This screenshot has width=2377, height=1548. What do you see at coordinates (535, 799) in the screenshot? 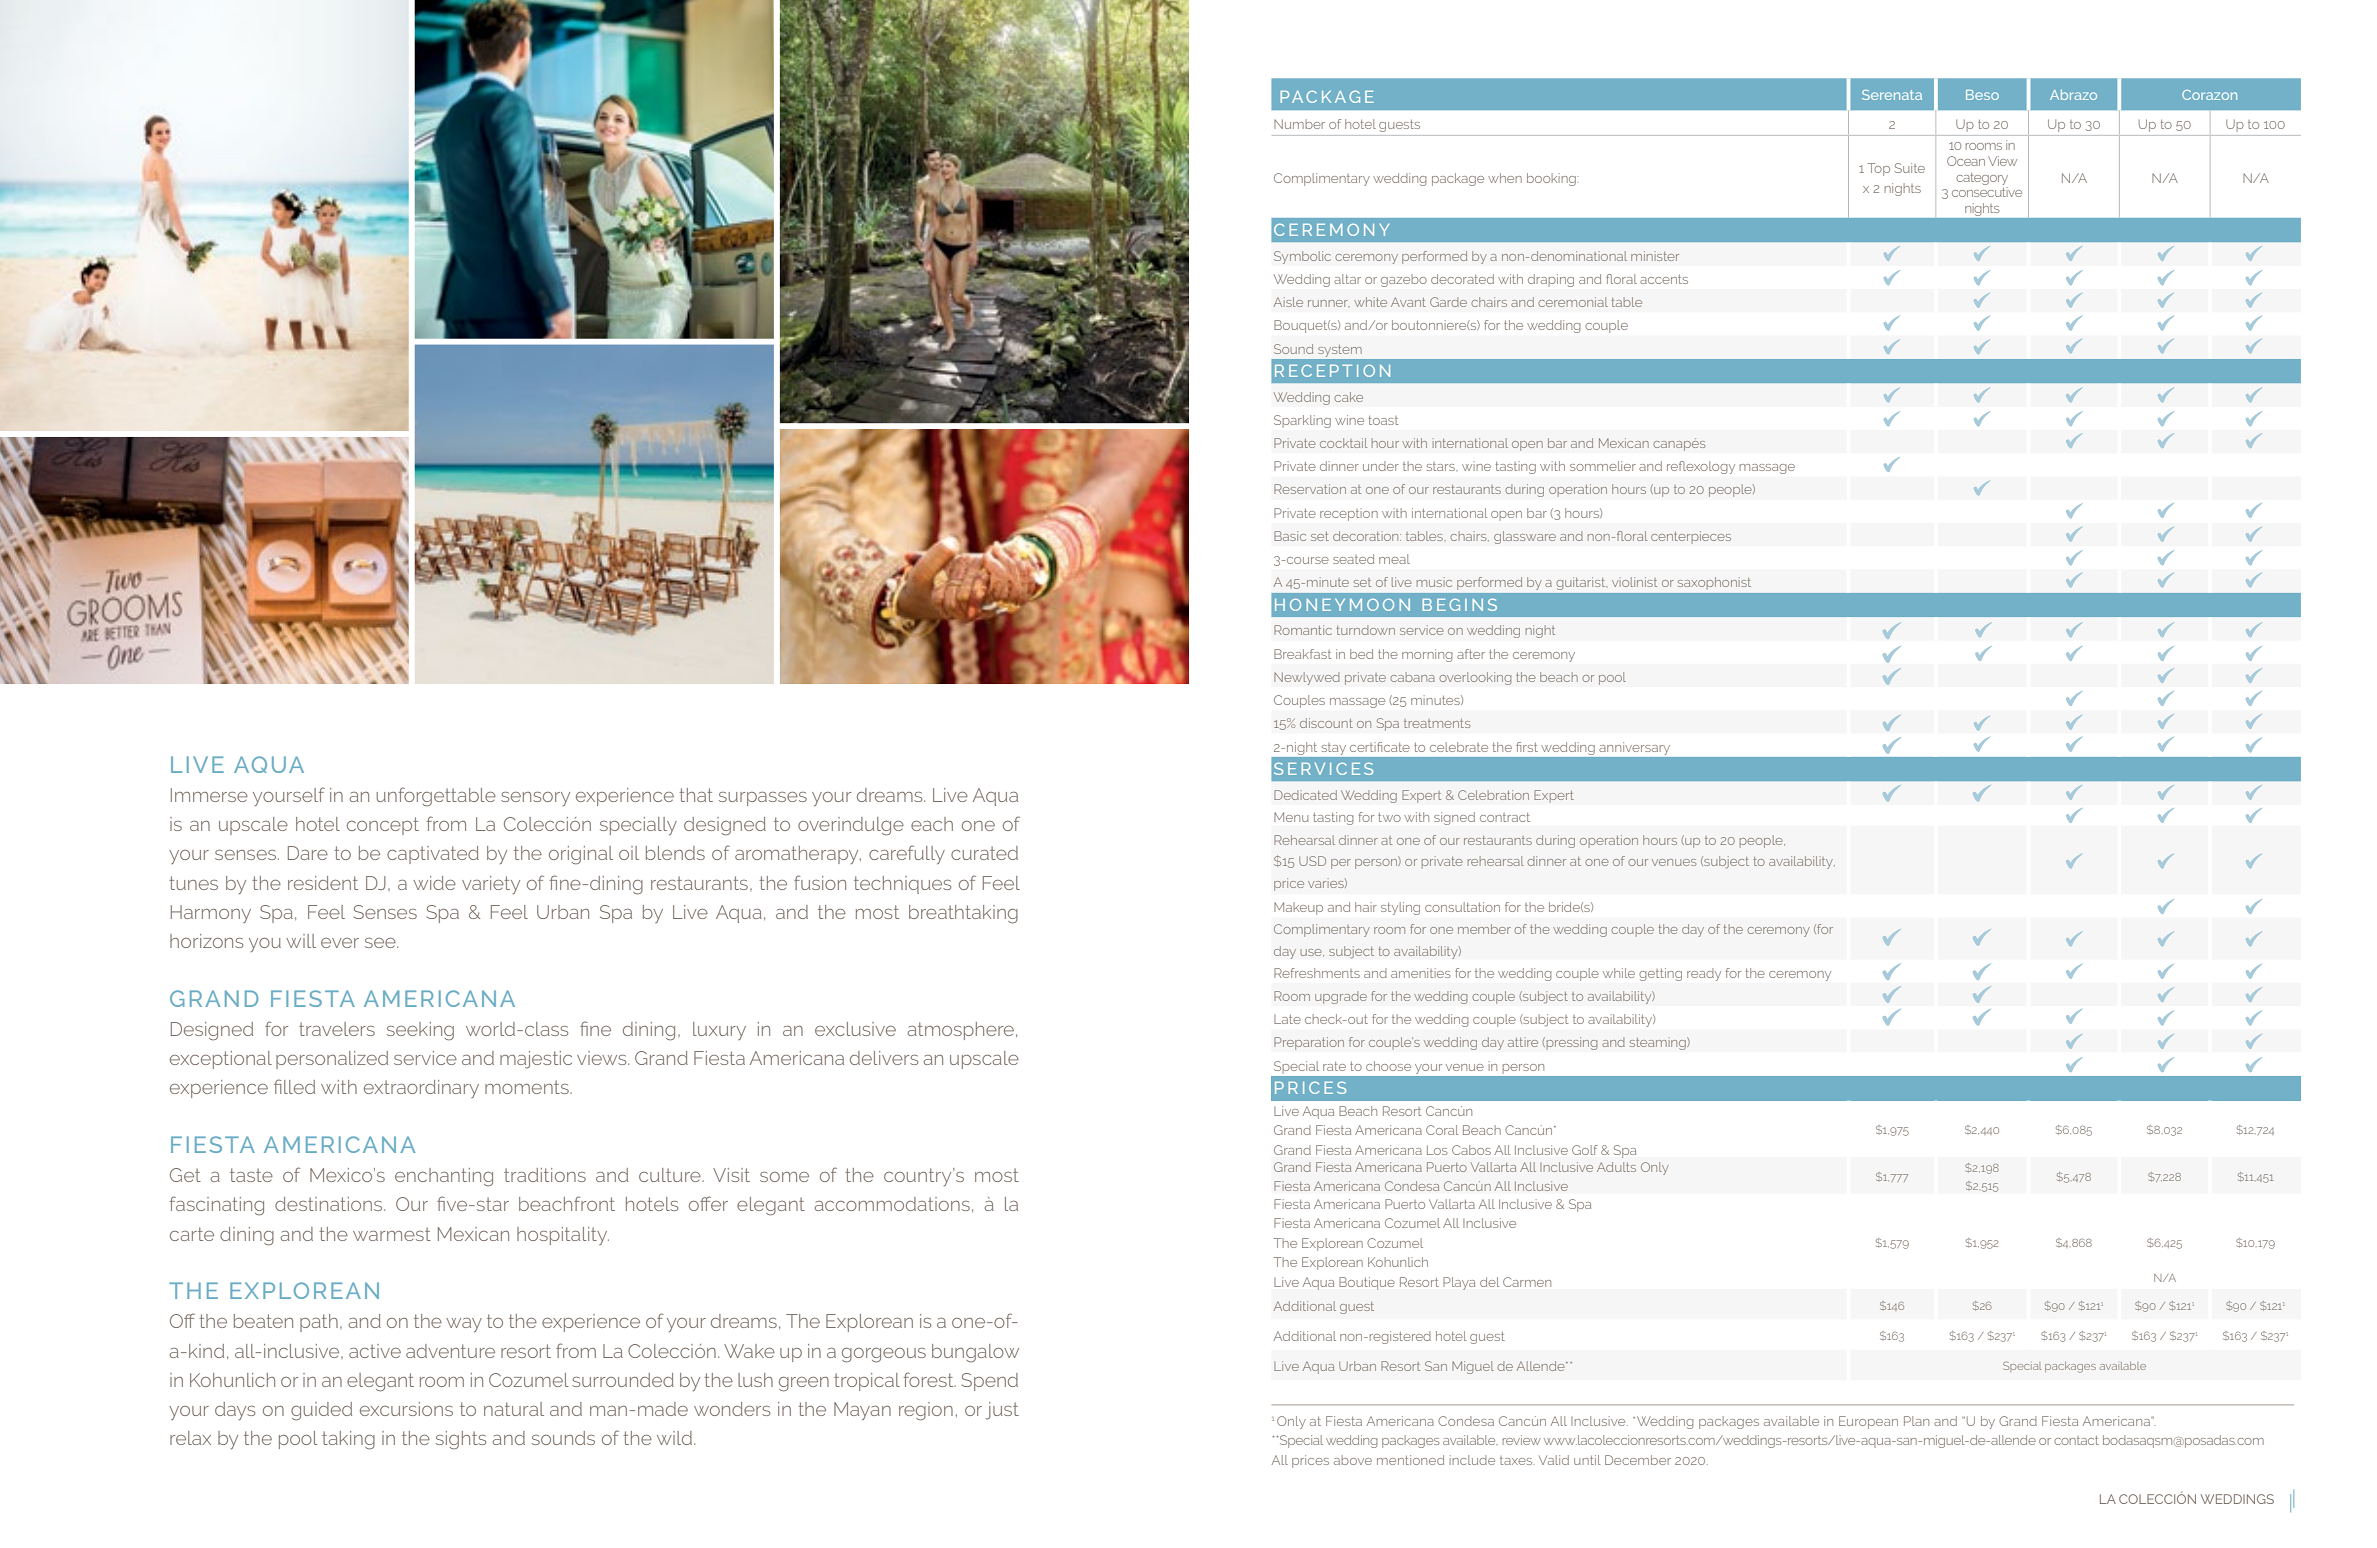
I see `sensory` at bounding box center [535, 799].
